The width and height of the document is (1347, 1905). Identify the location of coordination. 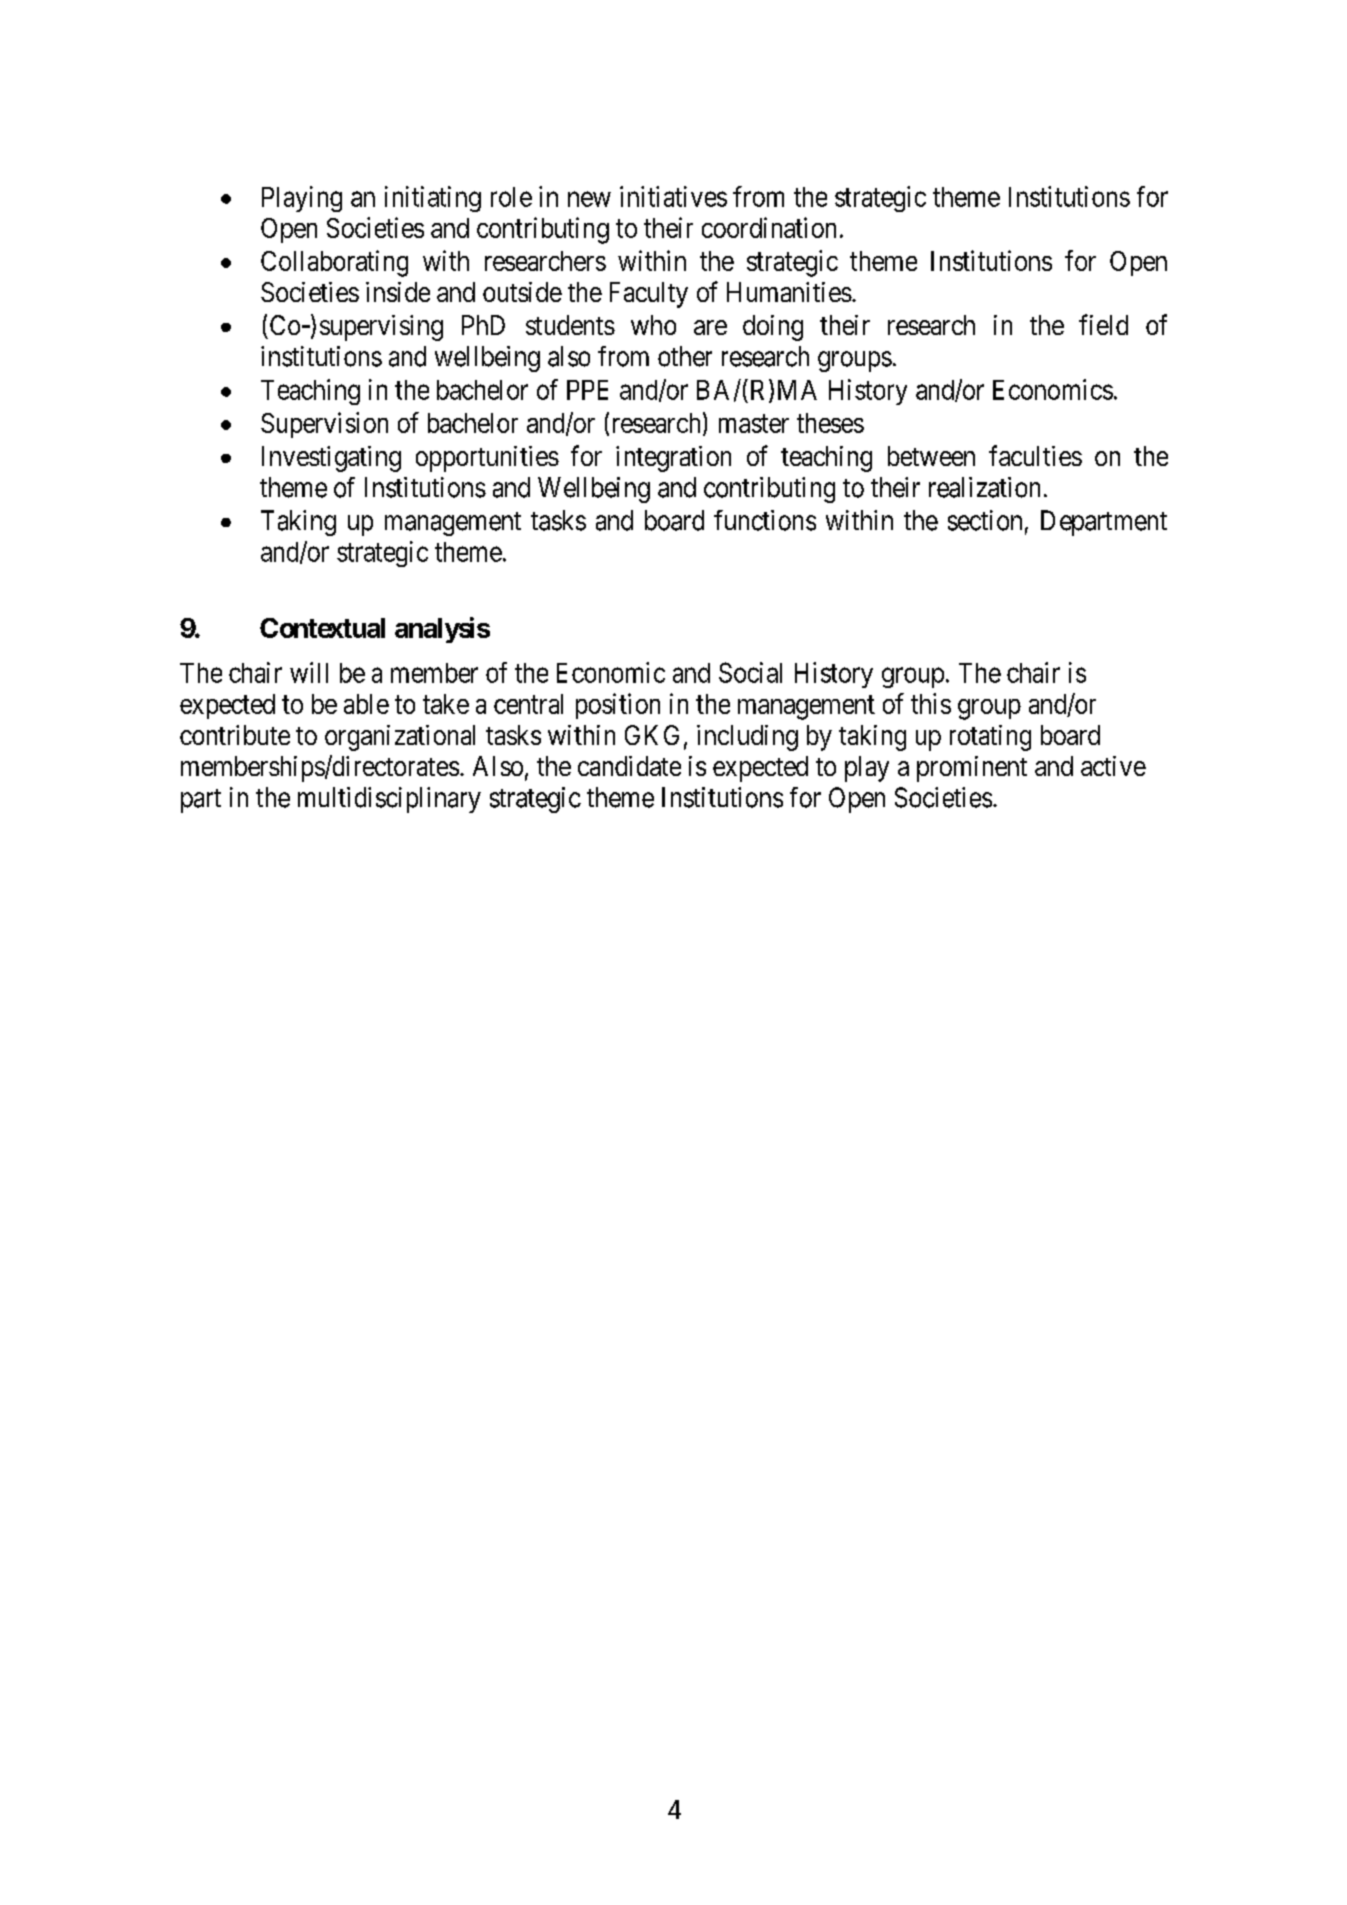
(769, 227).
